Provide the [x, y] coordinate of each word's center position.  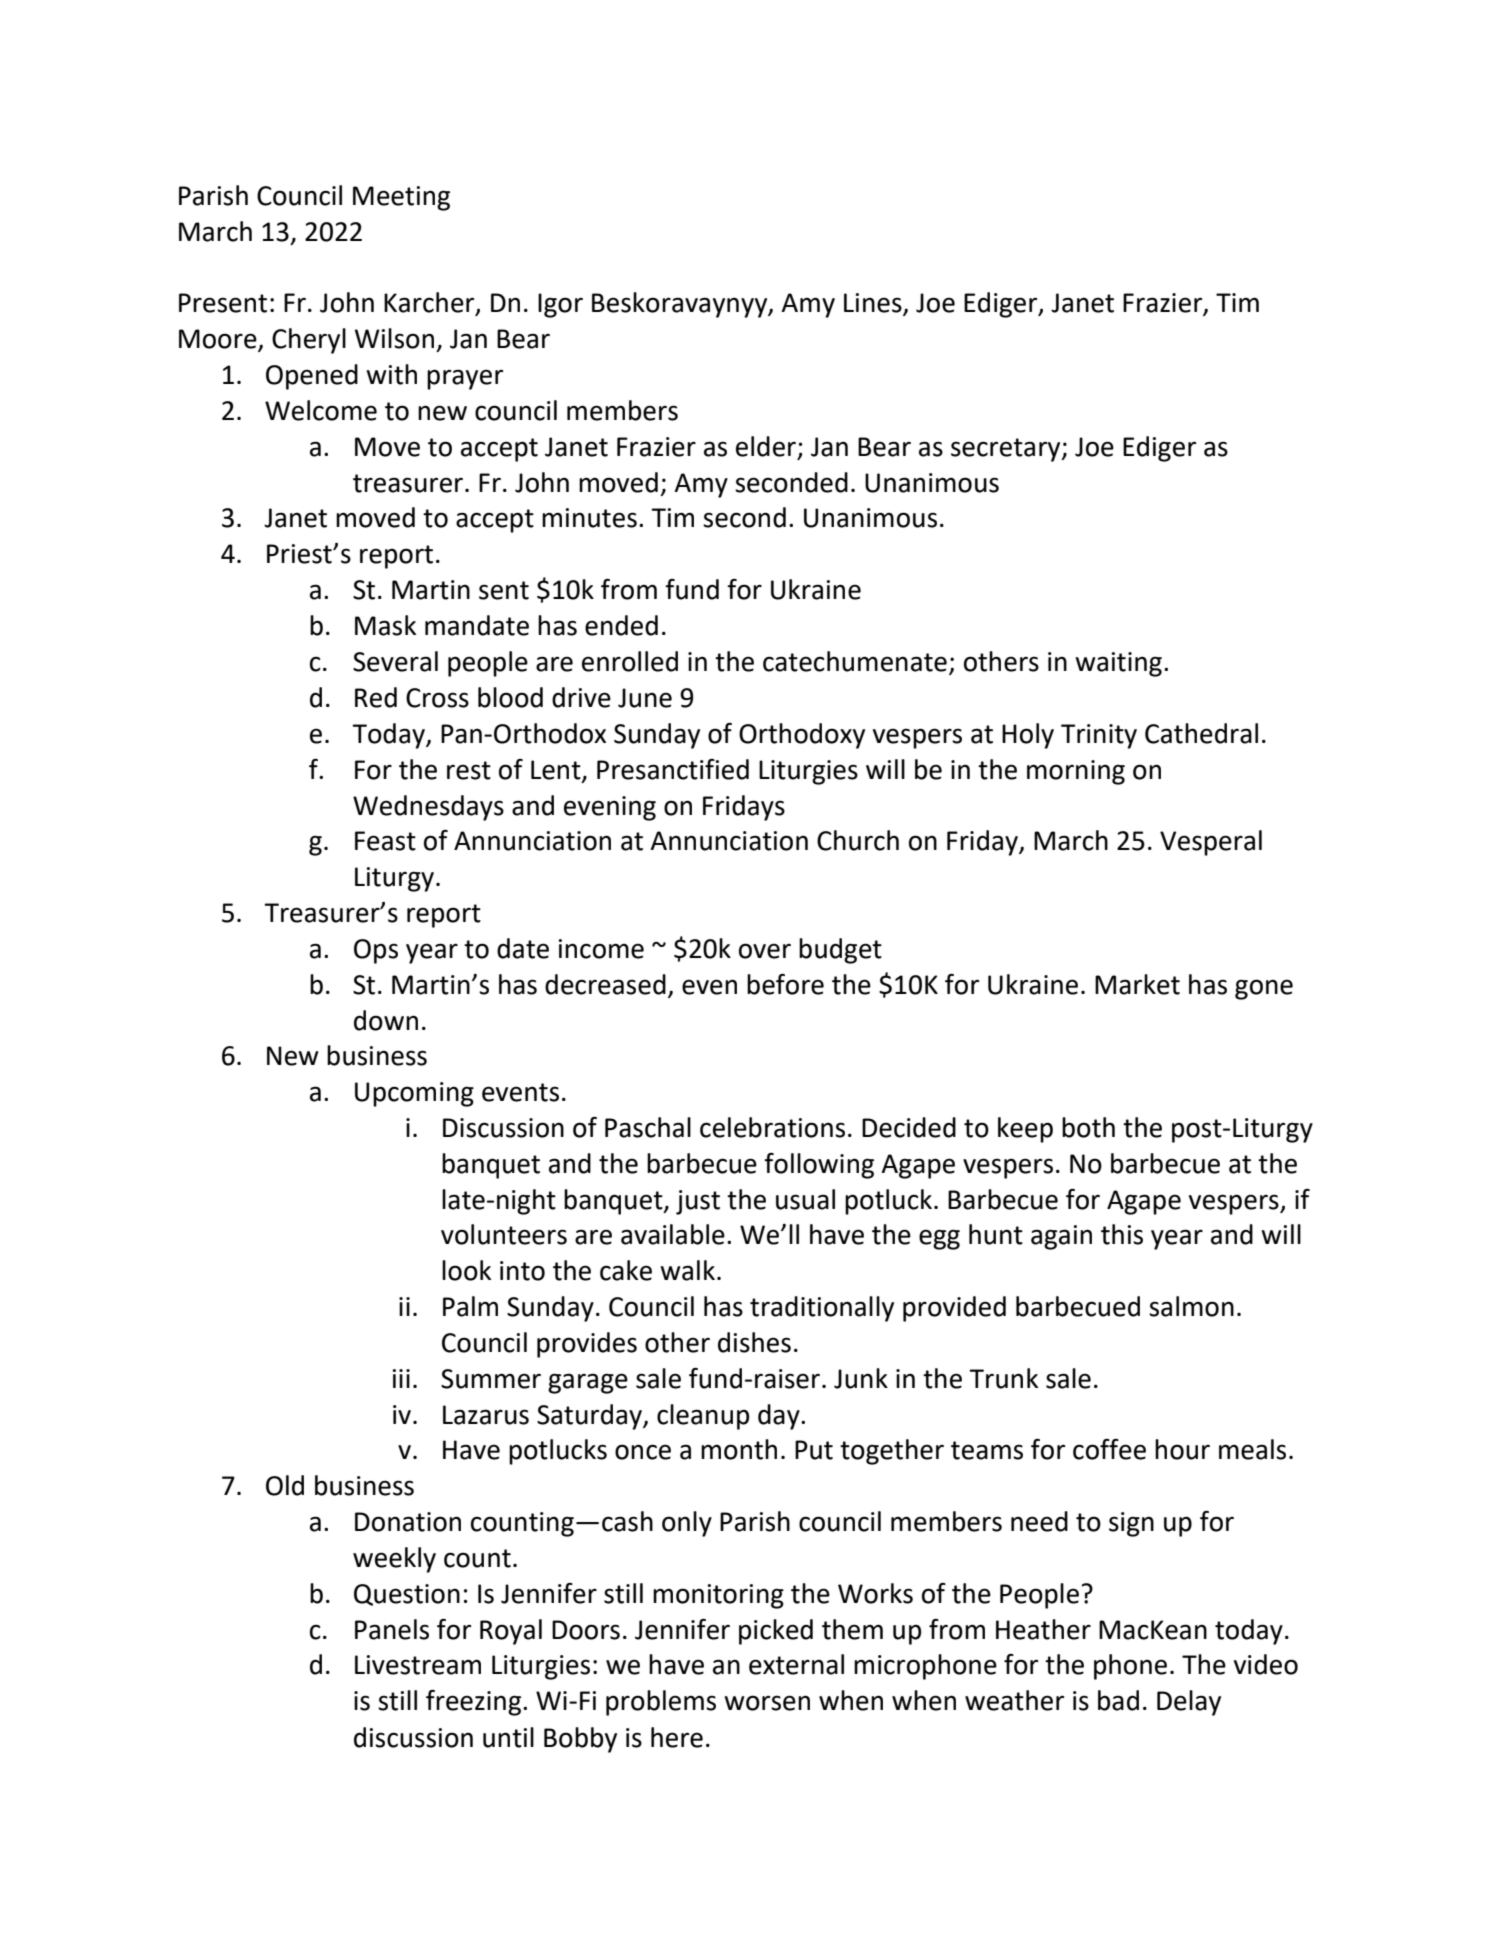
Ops [376, 951]
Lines [874, 304]
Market [1137, 984]
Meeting [401, 198]
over [765, 951]
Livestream [418, 1665]
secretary [1007, 450]
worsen [767, 1703]
